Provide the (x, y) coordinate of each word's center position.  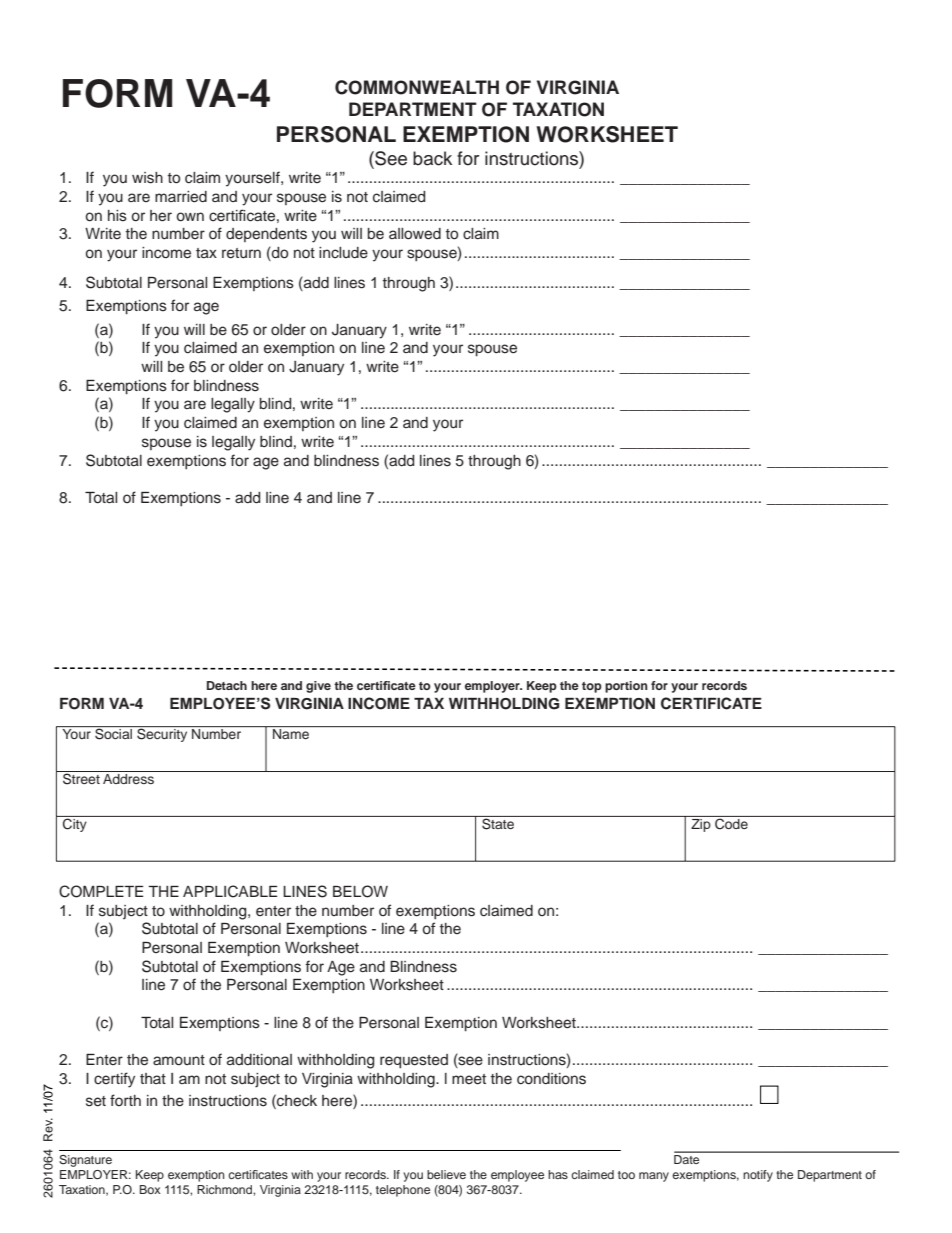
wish (147, 178)
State (498, 823)
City (75, 824)
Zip (701, 824)
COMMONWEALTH (417, 87)
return (241, 253)
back (432, 158)
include (343, 253)
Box (150, 1189)
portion (626, 687)
